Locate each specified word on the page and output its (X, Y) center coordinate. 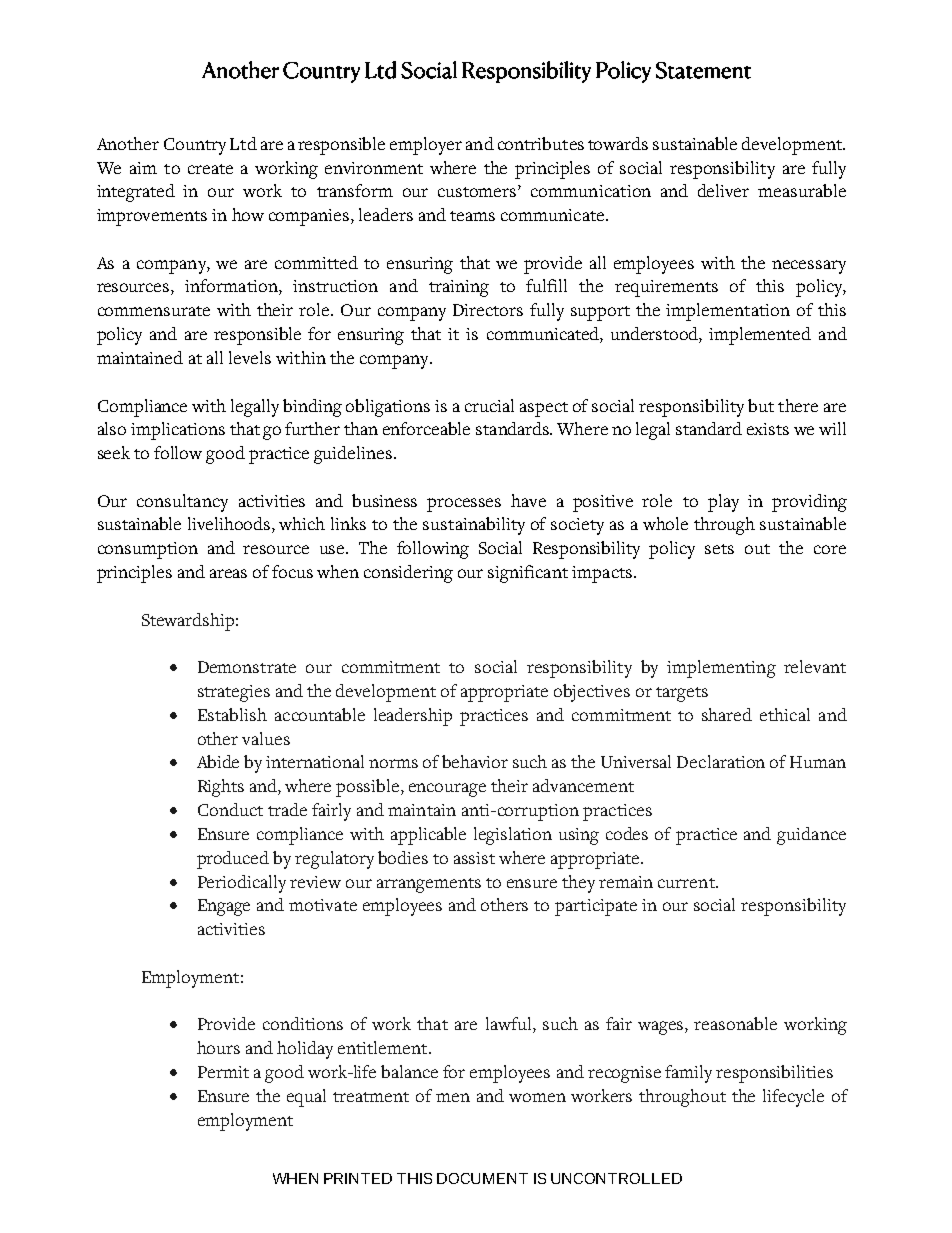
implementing (721, 669)
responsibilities (774, 1074)
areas (228, 573)
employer (426, 146)
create (210, 169)
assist (474, 858)
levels (250, 357)
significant (528, 574)
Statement (703, 70)
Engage (224, 907)
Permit (223, 1072)
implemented (760, 336)
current (687, 883)
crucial (489, 405)
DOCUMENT (482, 1178)
